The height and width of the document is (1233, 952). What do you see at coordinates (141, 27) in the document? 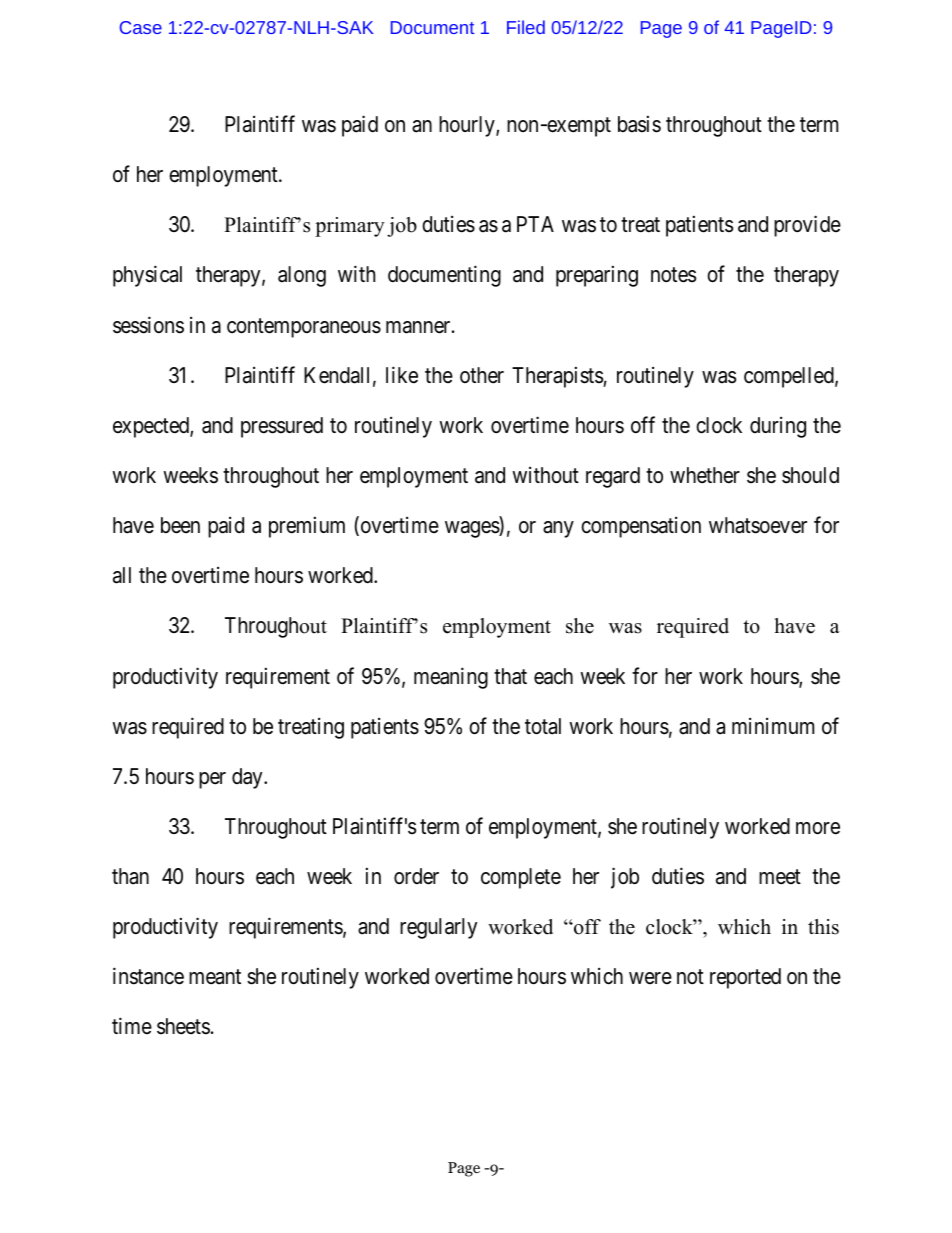
I see `Case` at bounding box center [141, 27].
